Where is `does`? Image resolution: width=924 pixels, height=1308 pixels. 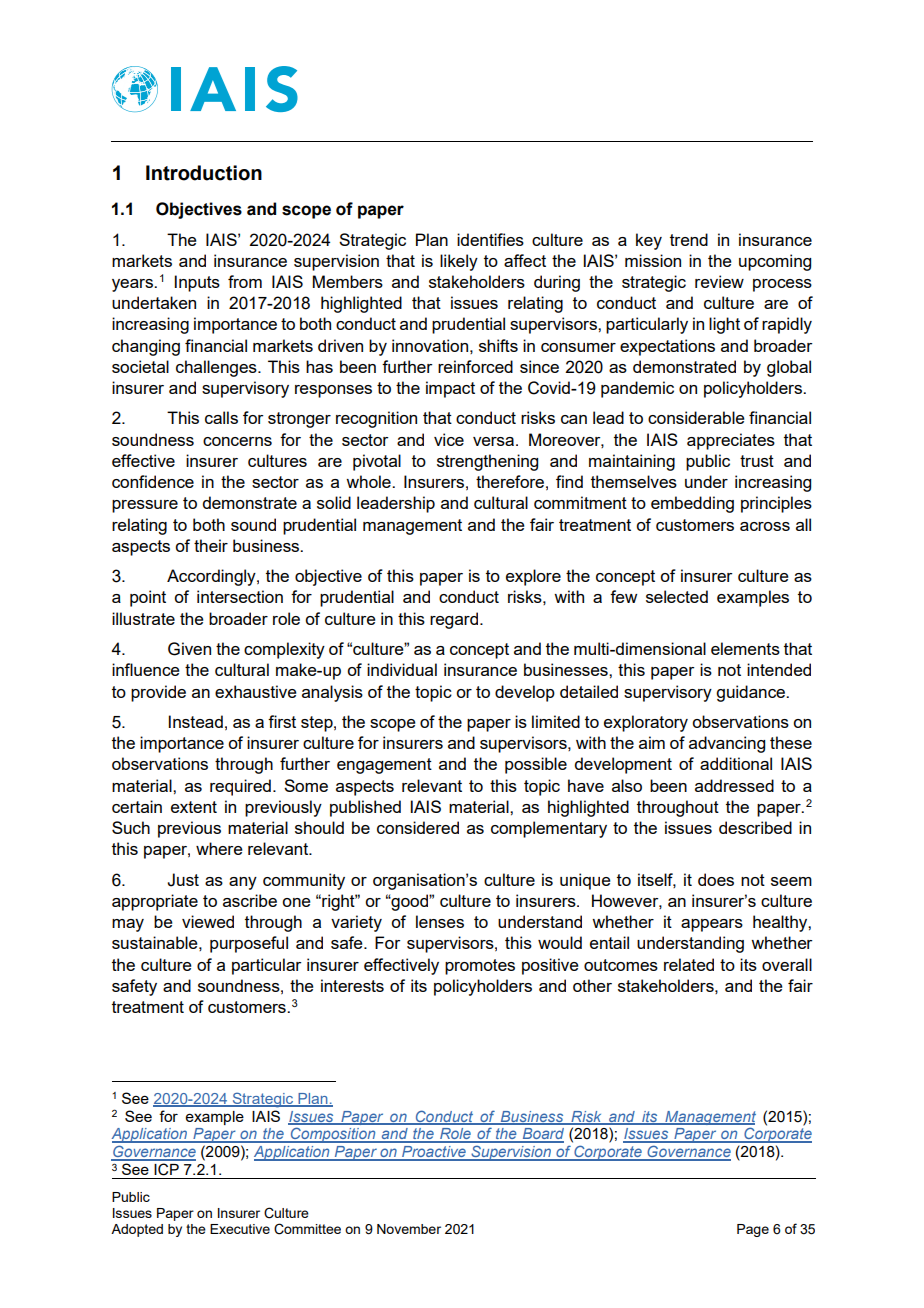 does is located at coordinates (716, 879).
